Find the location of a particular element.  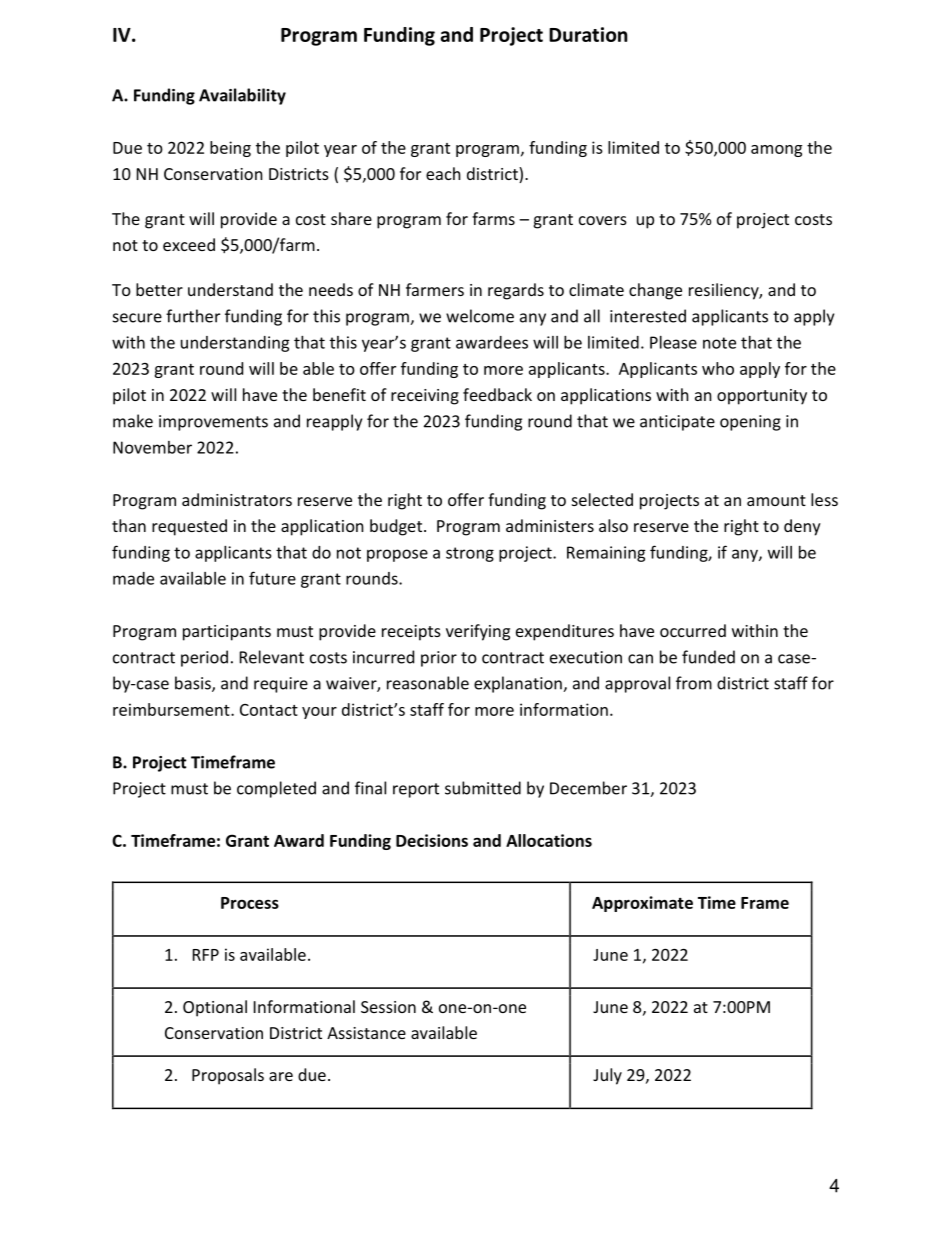

Proposals is located at coordinates (228, 1076).
